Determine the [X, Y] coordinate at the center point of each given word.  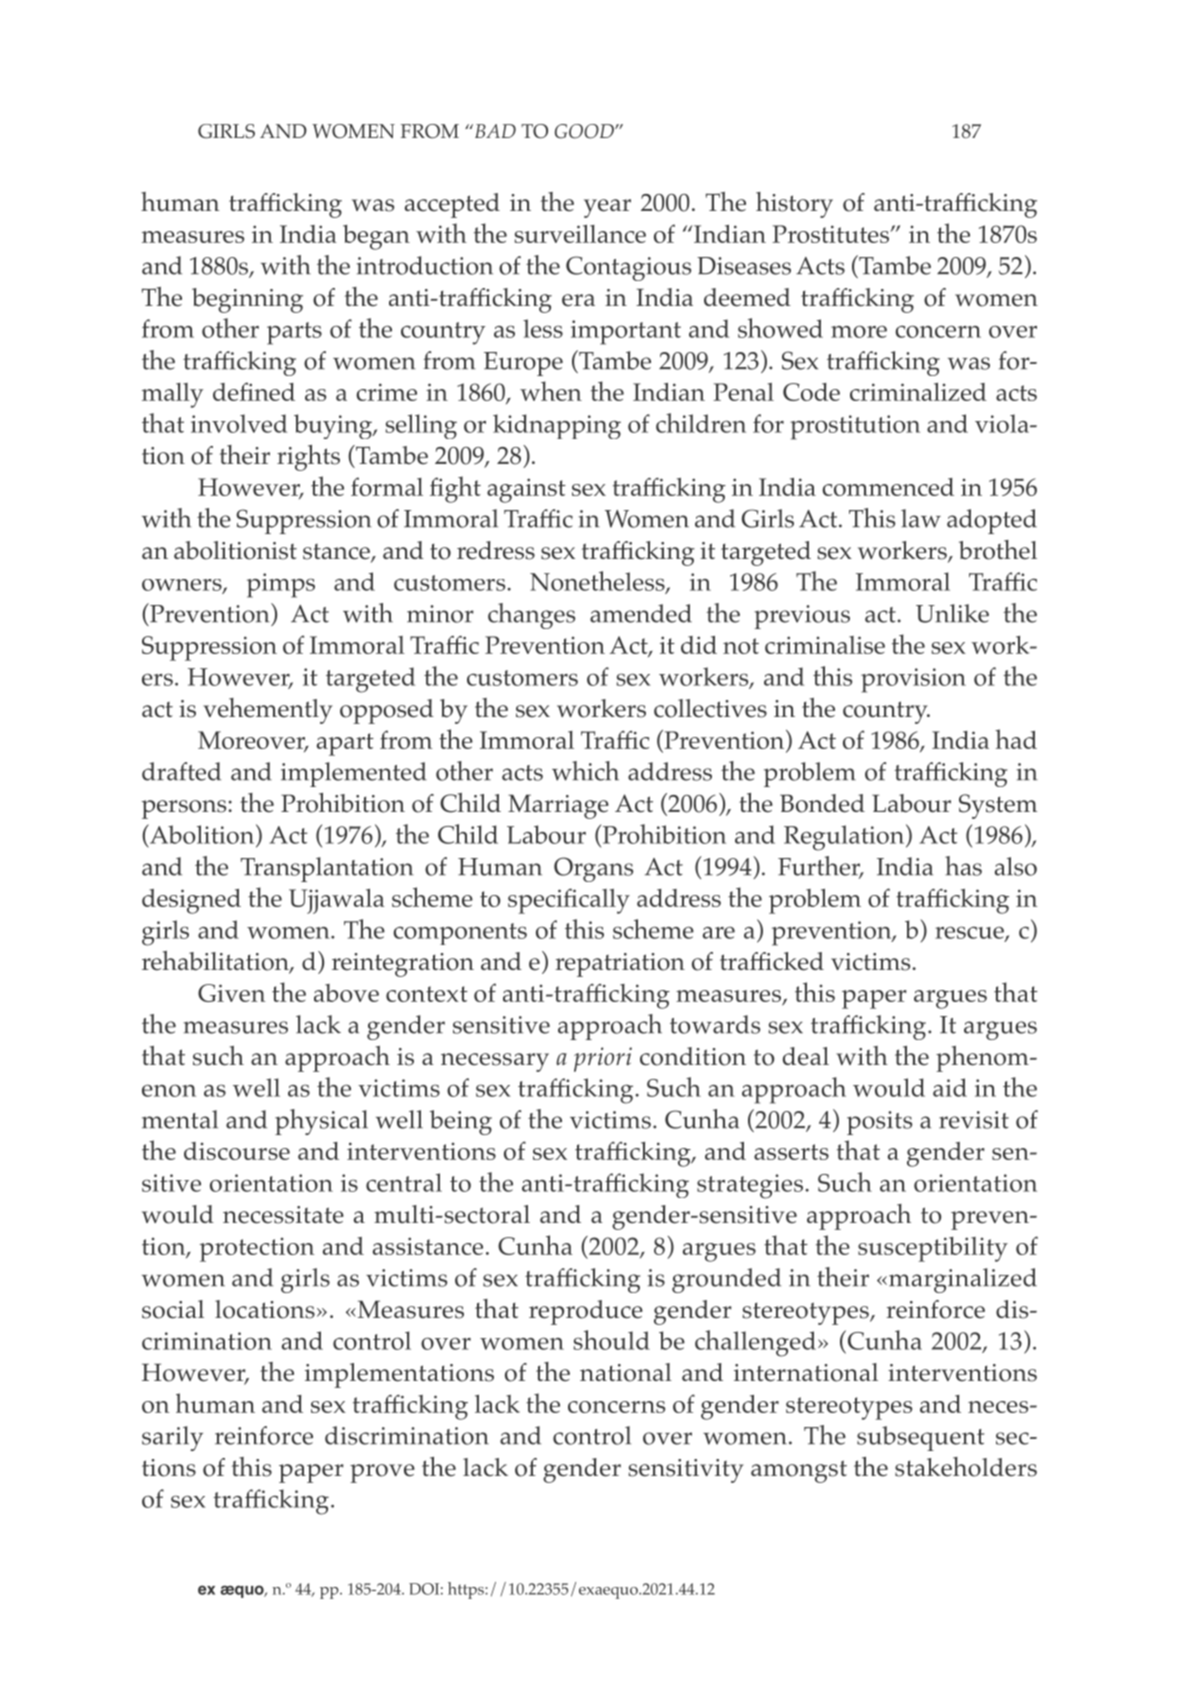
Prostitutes [831, 234]
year [607, 208]
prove [382, 1473]
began [376, 237]
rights [308, 458]
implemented [354, 774]
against [526, 490]
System [998, 806]
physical [321, 1122]
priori [603, 1059]
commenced [888, 487]
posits [879, 1123]
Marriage [558, 806]
